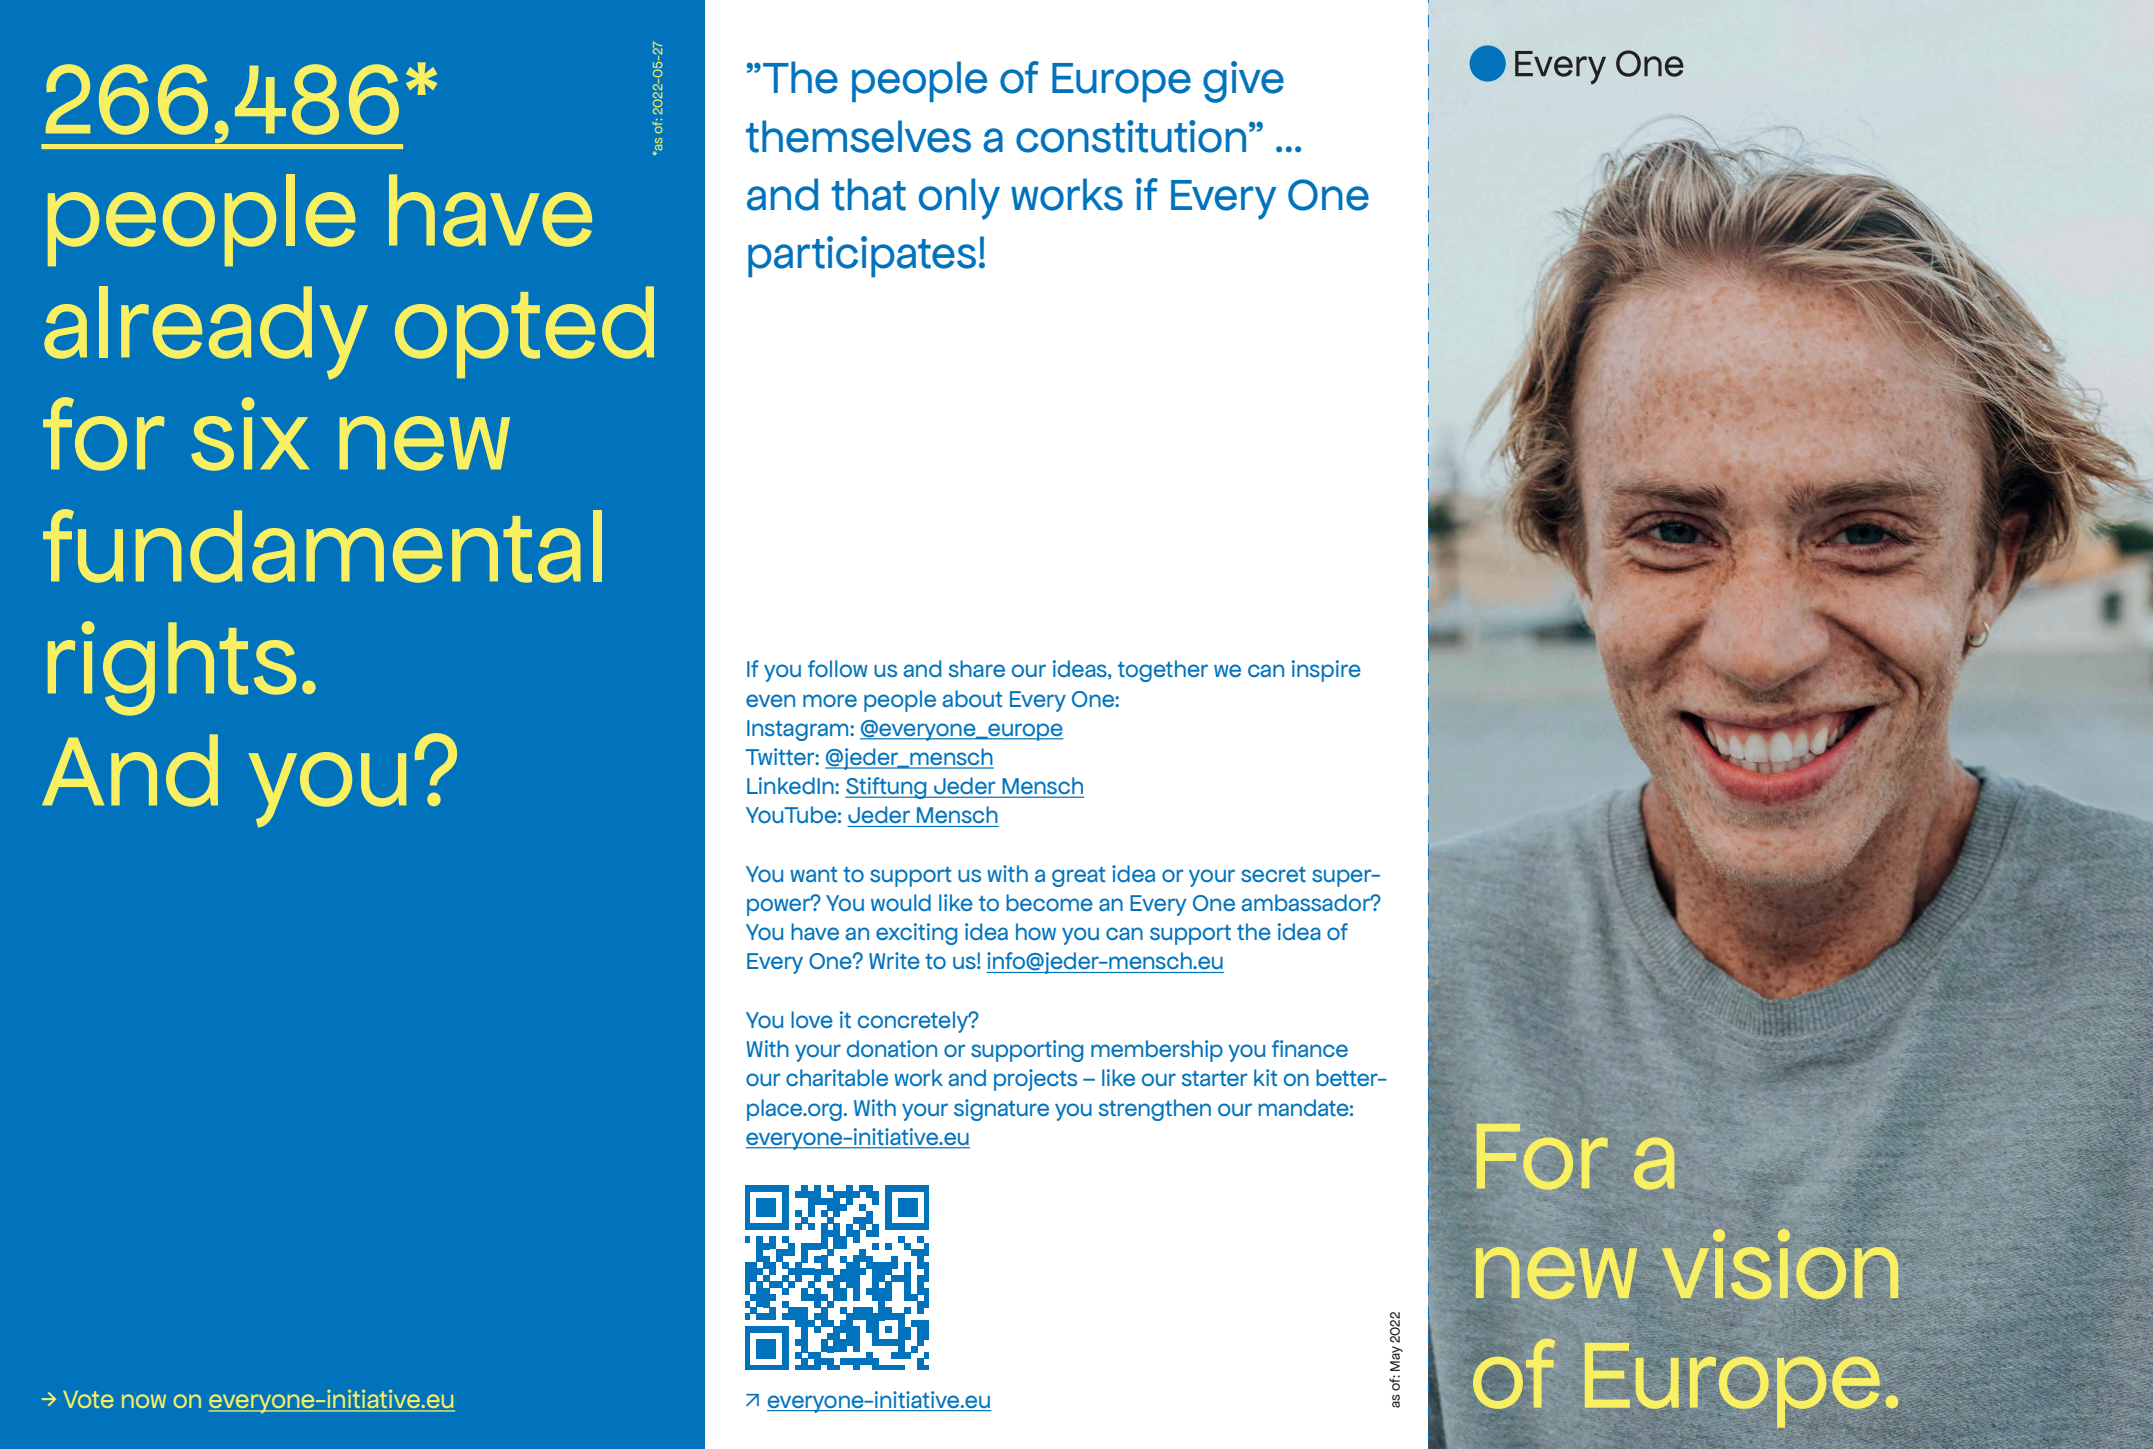  I want to click on want, so click(813, 874).
